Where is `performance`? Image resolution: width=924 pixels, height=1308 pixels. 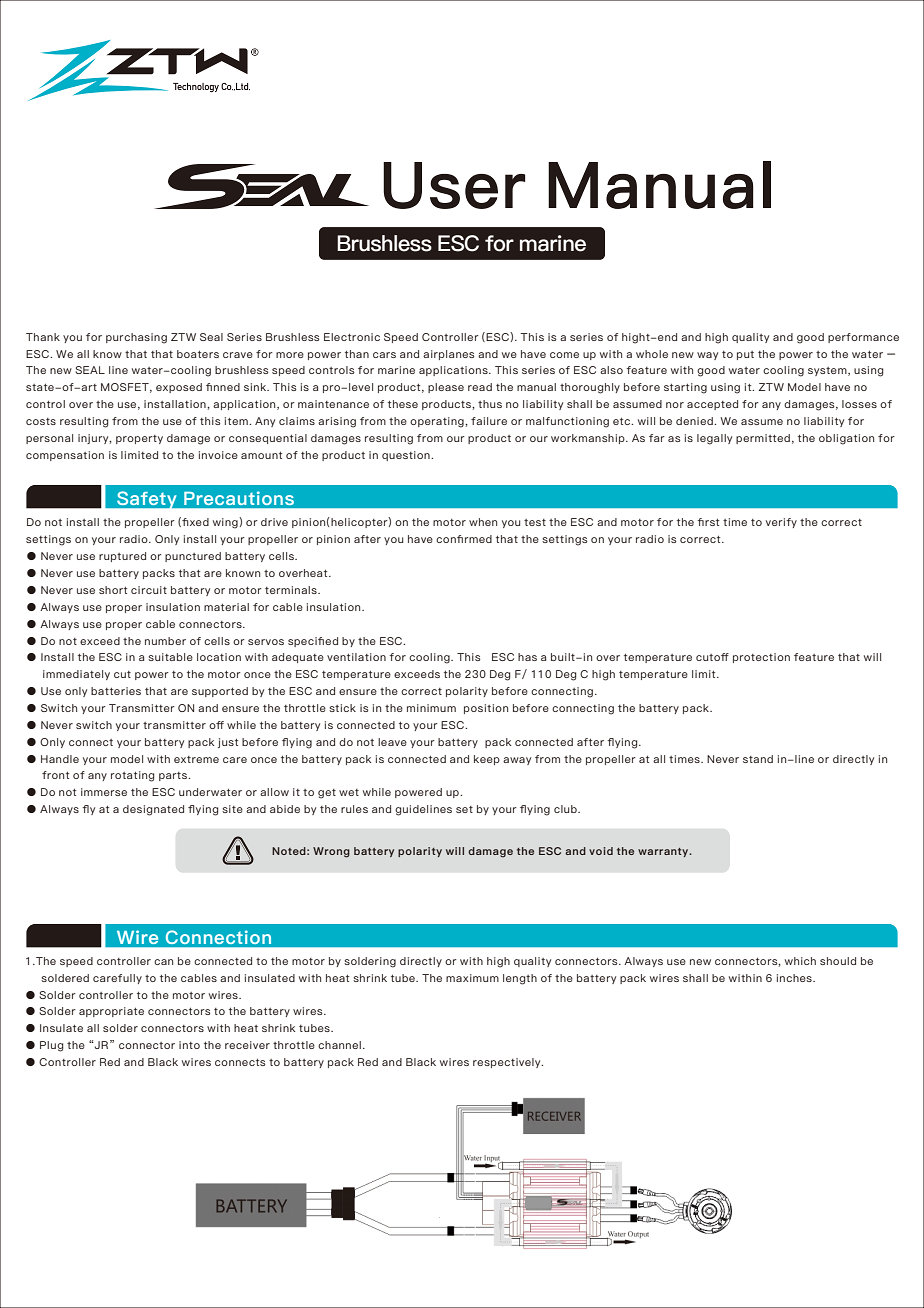 performance is located at coordinates (863, 338).
